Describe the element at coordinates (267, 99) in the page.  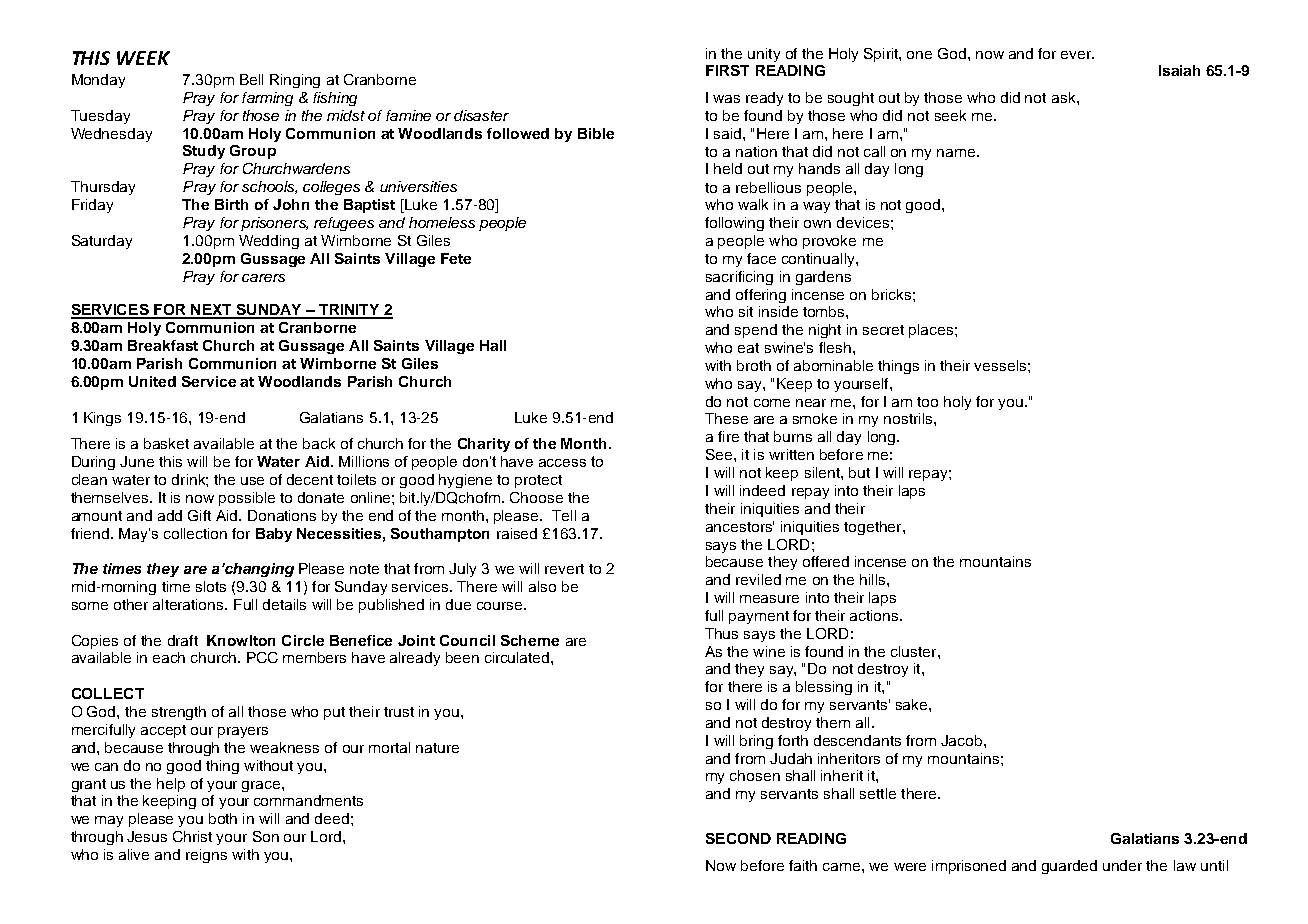
I see `farming` at that location.
